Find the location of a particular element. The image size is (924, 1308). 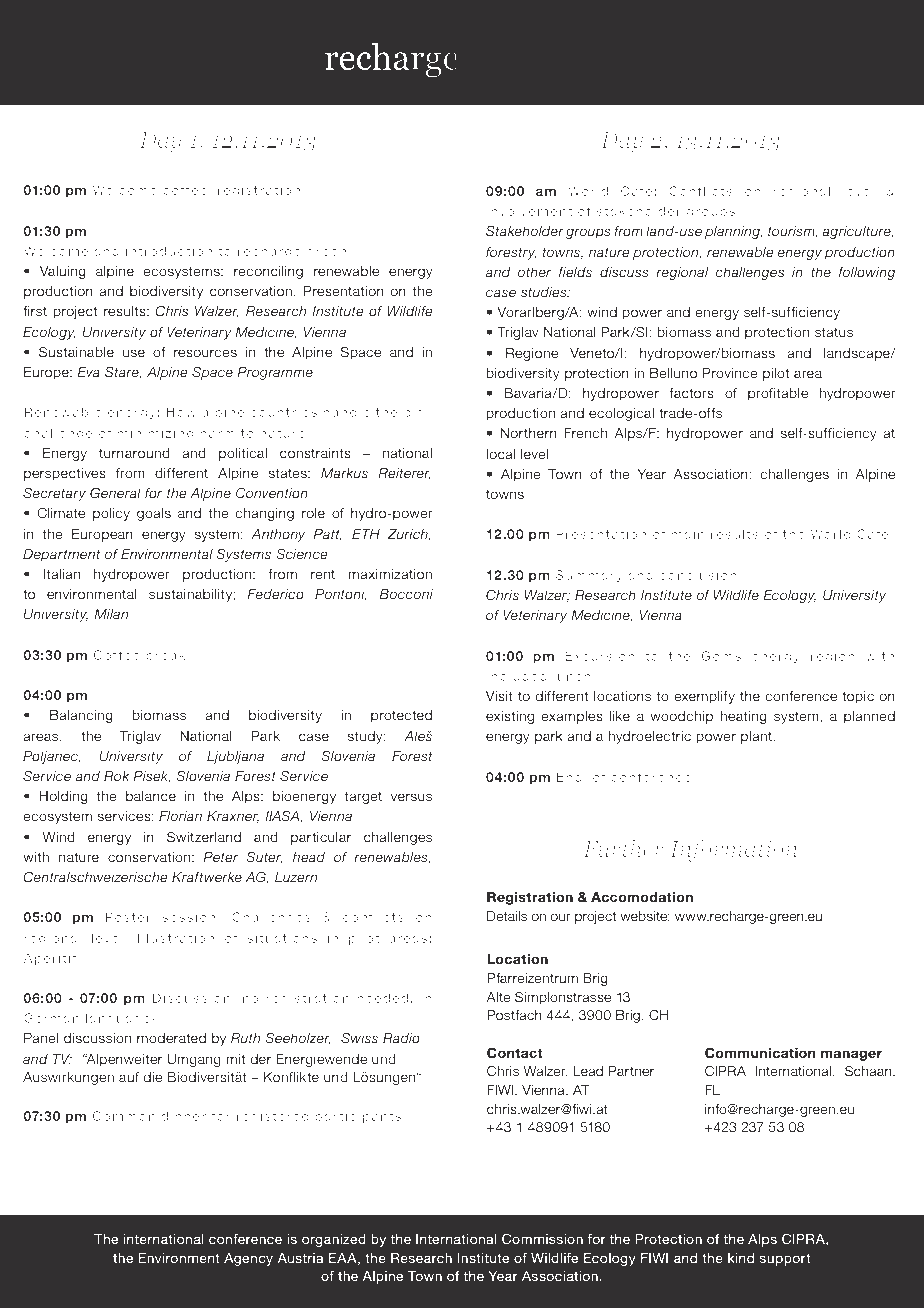

involvement is located at coordinates (529, 211).
